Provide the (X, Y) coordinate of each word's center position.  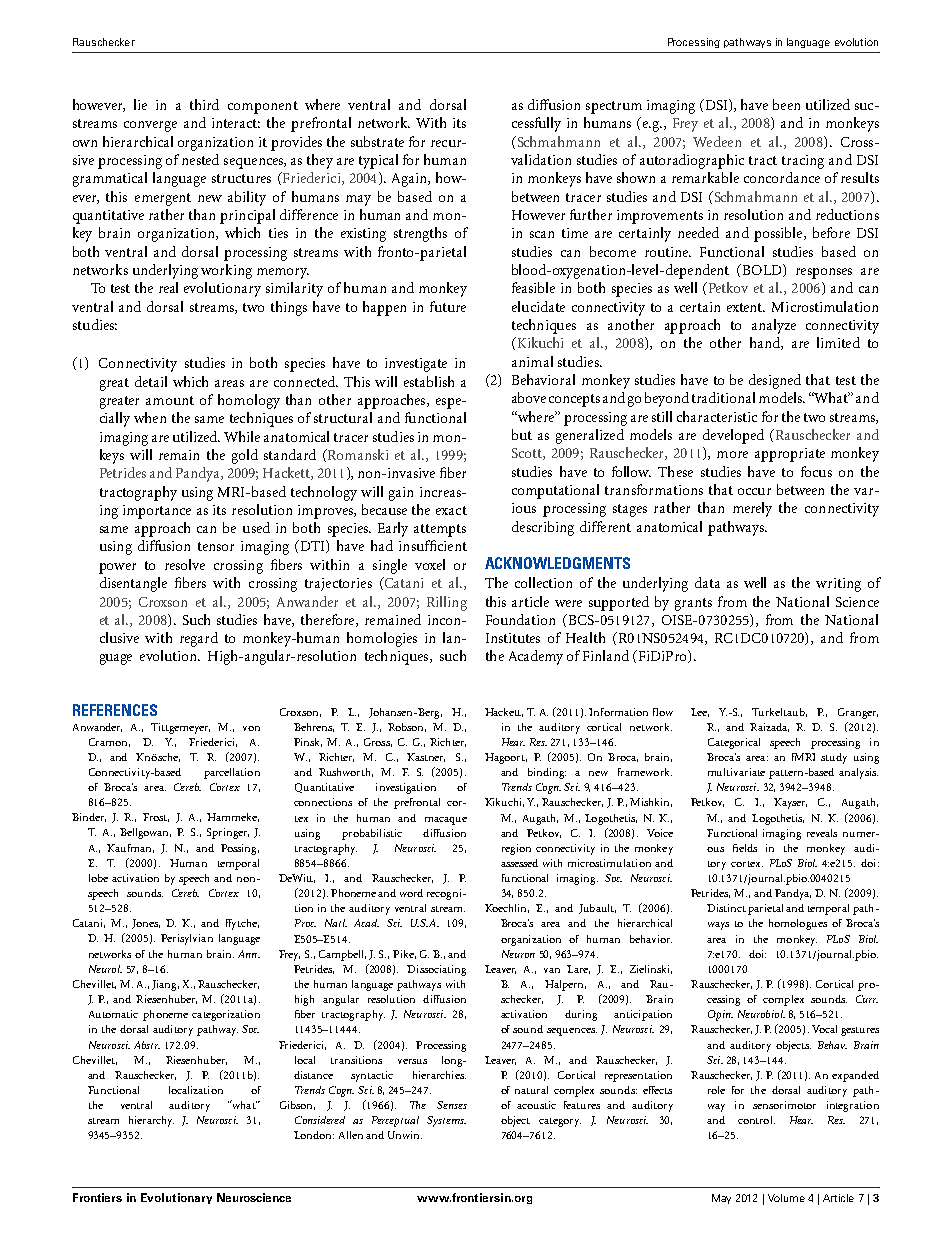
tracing (803, 162)
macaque (446, 821)
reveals (822, 833)
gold (245, 456)
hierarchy (151, 1121)
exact (451, 510)
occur (754, 491)
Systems (446, 1121)
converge (150, 126)
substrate (377, 141)
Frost (156, 817)
